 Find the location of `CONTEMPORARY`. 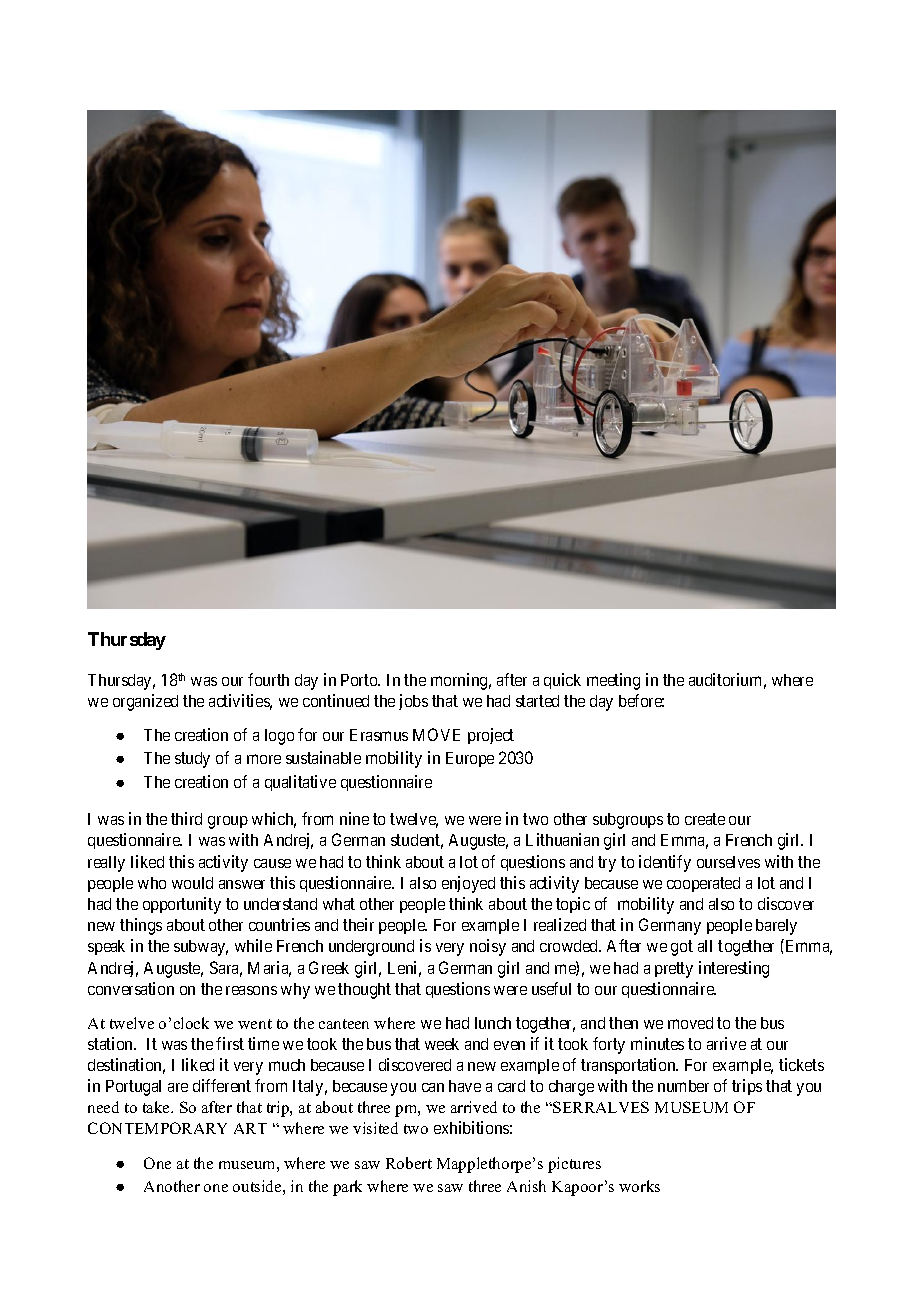

CONTEMPORARY is located at coordinates (157, 1128).
